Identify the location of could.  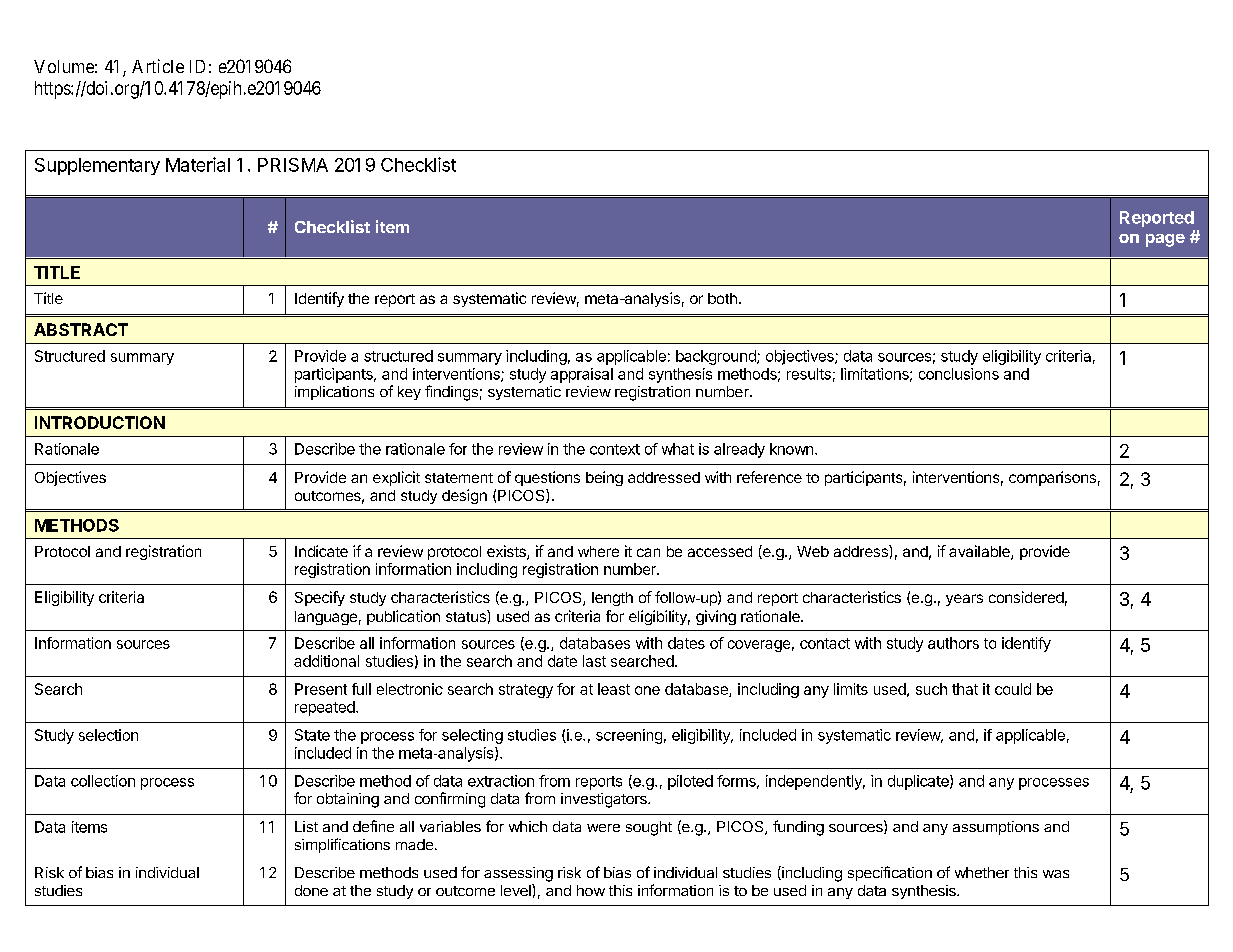
(1013, 689).
